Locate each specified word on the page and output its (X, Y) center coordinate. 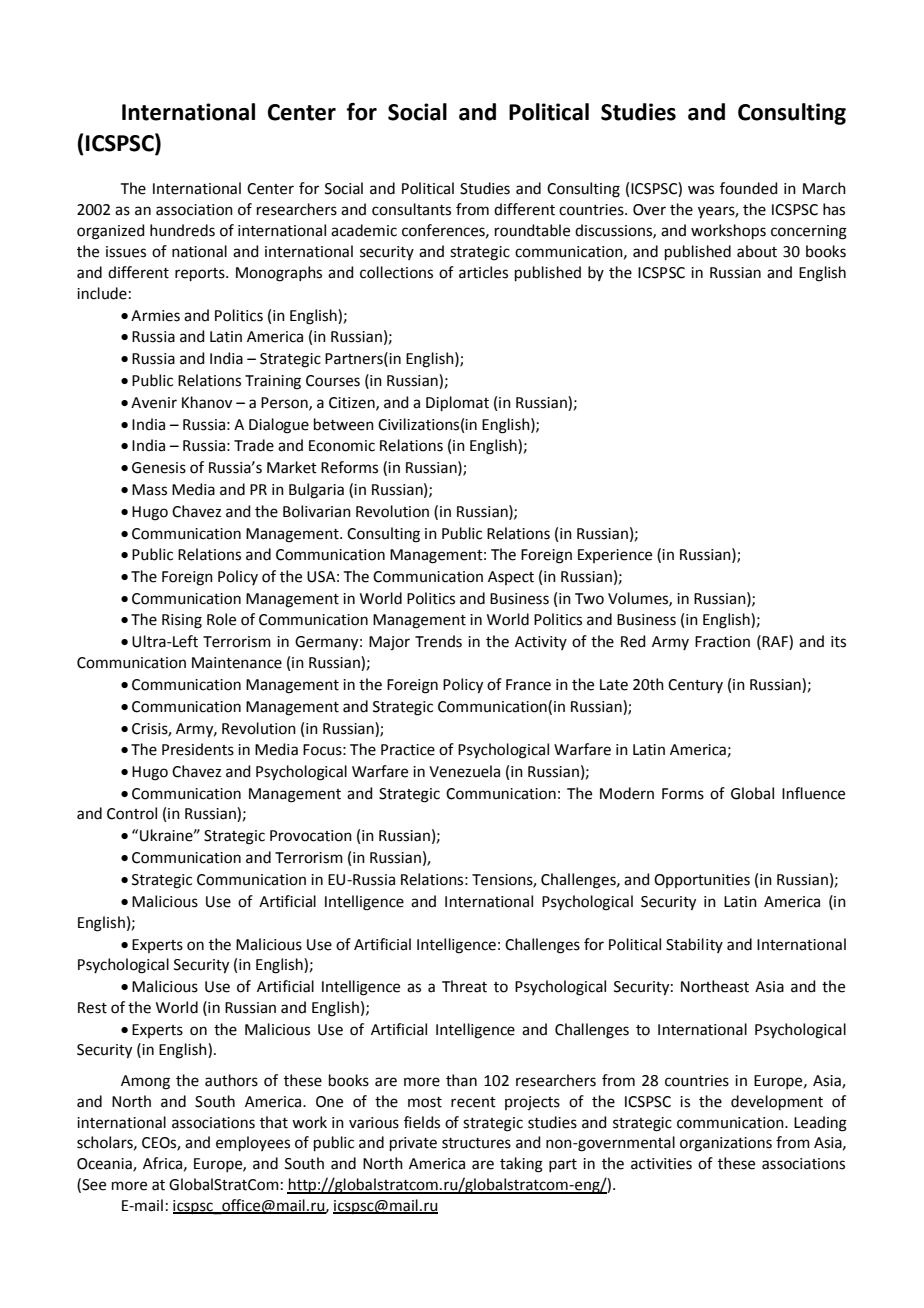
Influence (813, 793)
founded (749, 188)
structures (476, 1143)
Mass (149, 490)
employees (253, 1143)
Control (132, 813)
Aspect (511, 578)
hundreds (182, 230)
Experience (615, 556)
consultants (411, 209)
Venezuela (464, 771)
